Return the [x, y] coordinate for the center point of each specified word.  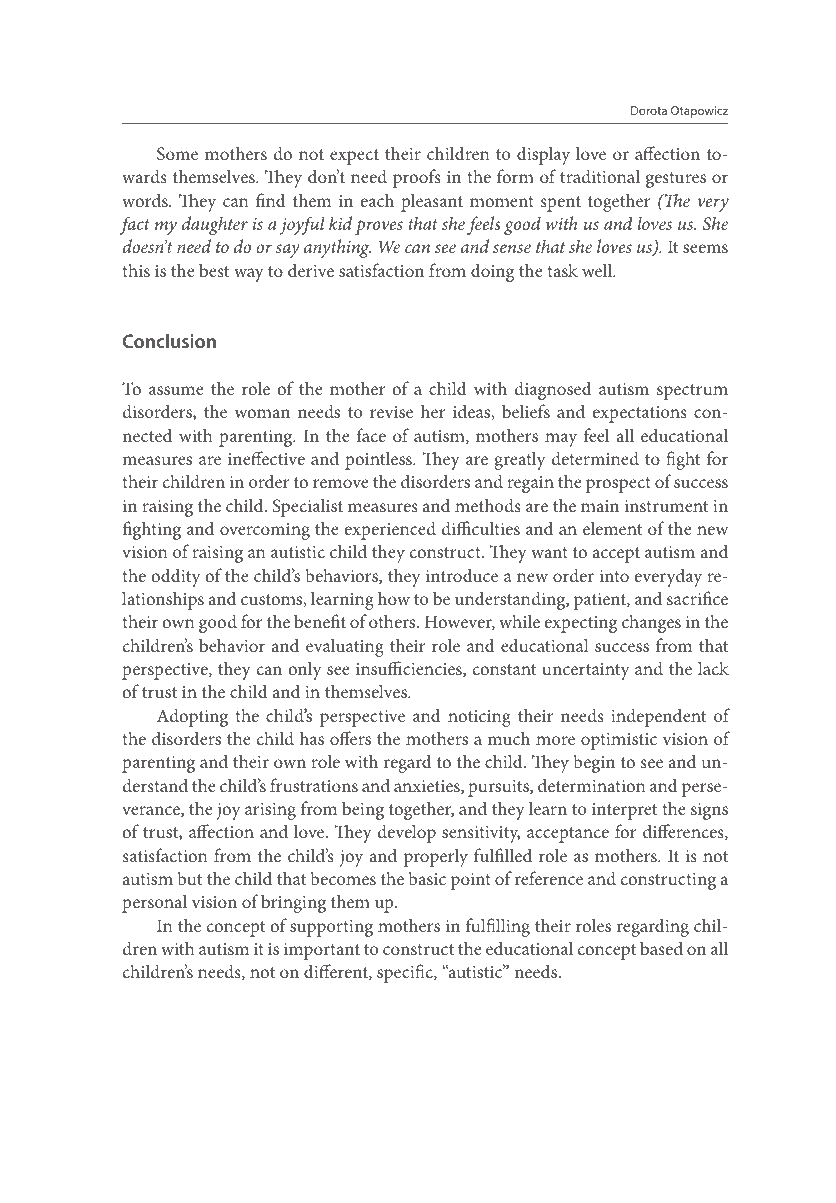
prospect [618, 485]
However [460, 622]
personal [154, 903]
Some [177, 154]
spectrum [692, 392]
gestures [676, 180]
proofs [417, 178]
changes [651, 623]
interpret [624, 811]
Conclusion [169, 341]
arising [270, 811]
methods [488, 505]
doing [492, 272]
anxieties [428, 787]
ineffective [266, 458]
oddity [176, 577]
